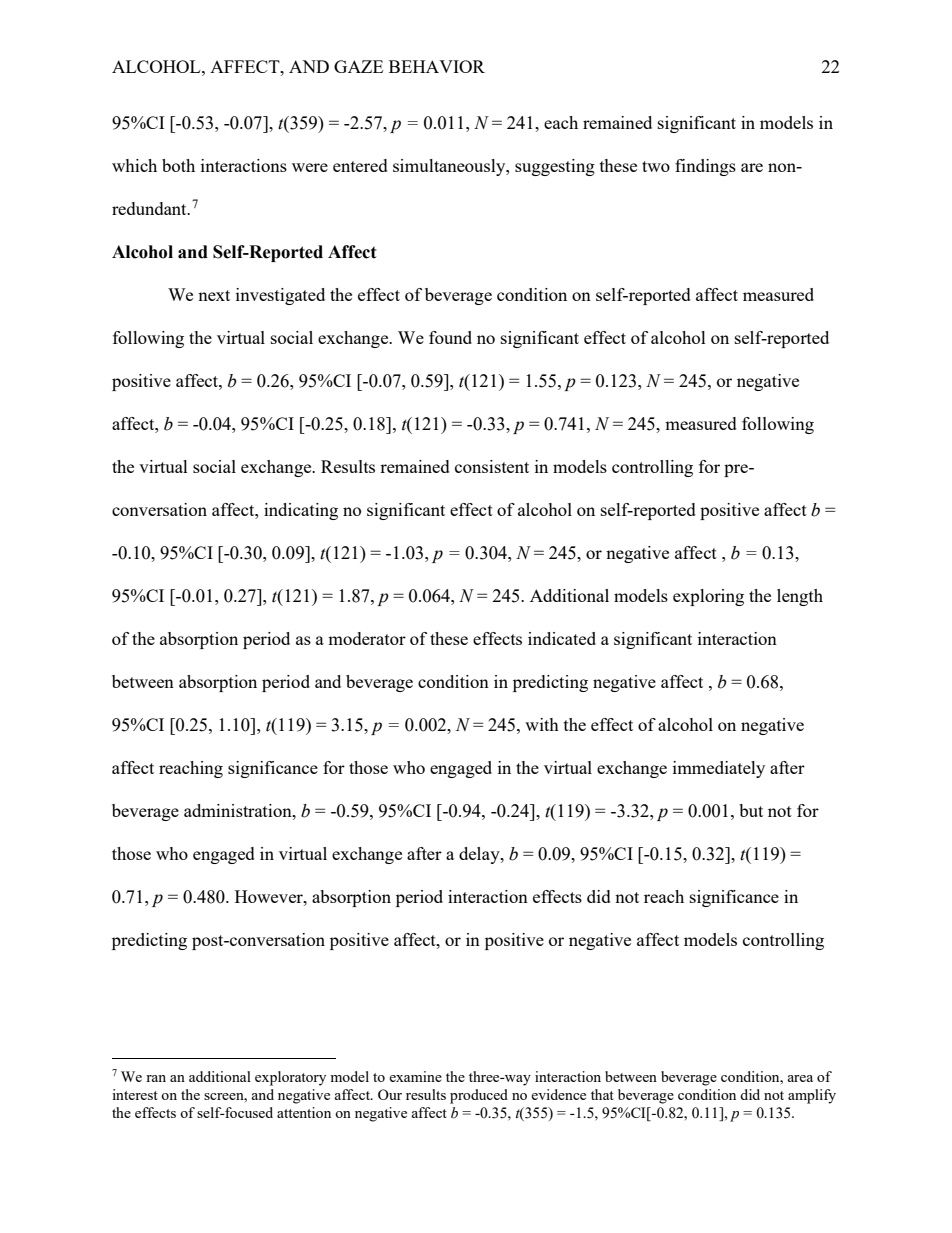  I want to click on two, so click(656, 166).
